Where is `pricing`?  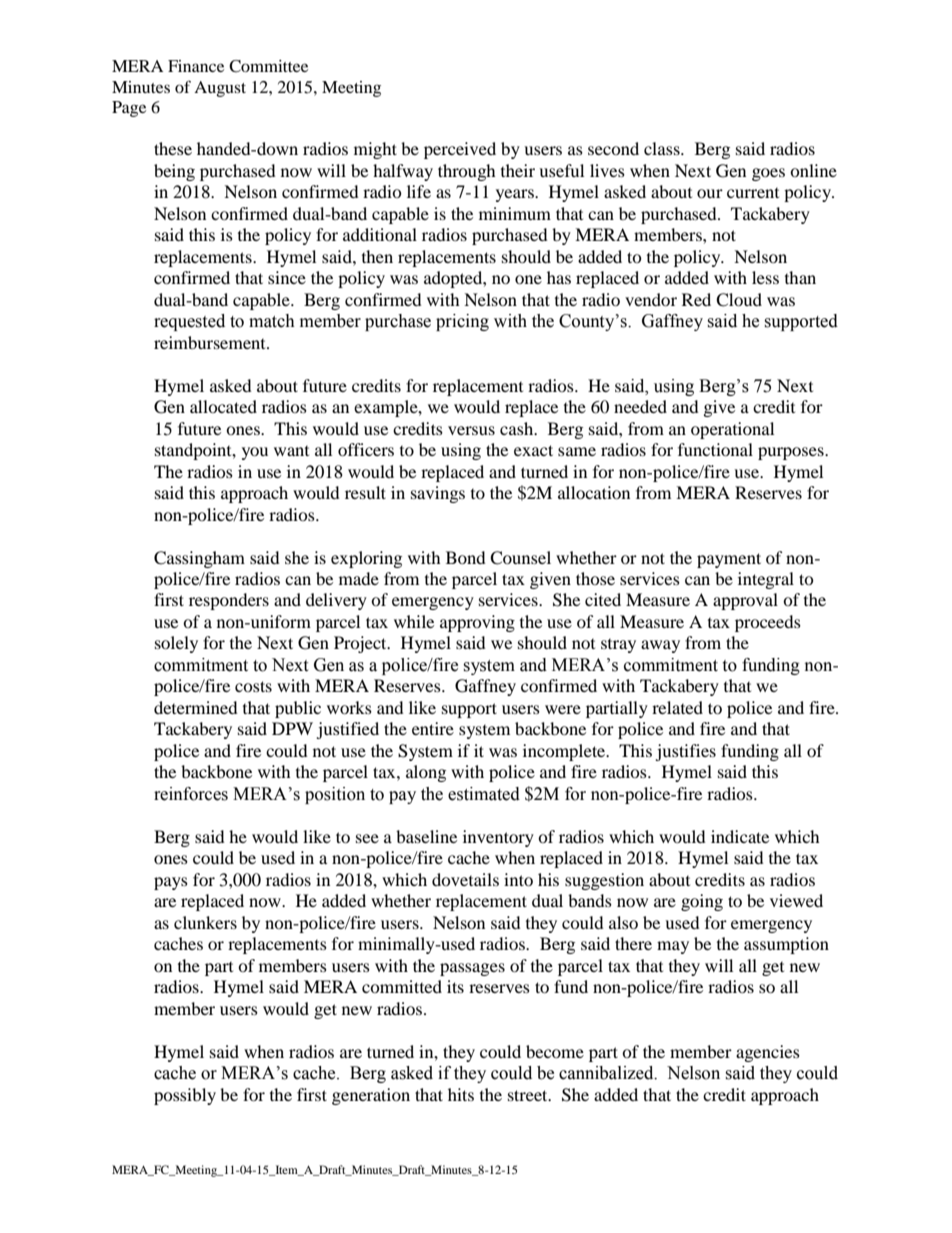 pricing is located at coordinates (462, 322).
